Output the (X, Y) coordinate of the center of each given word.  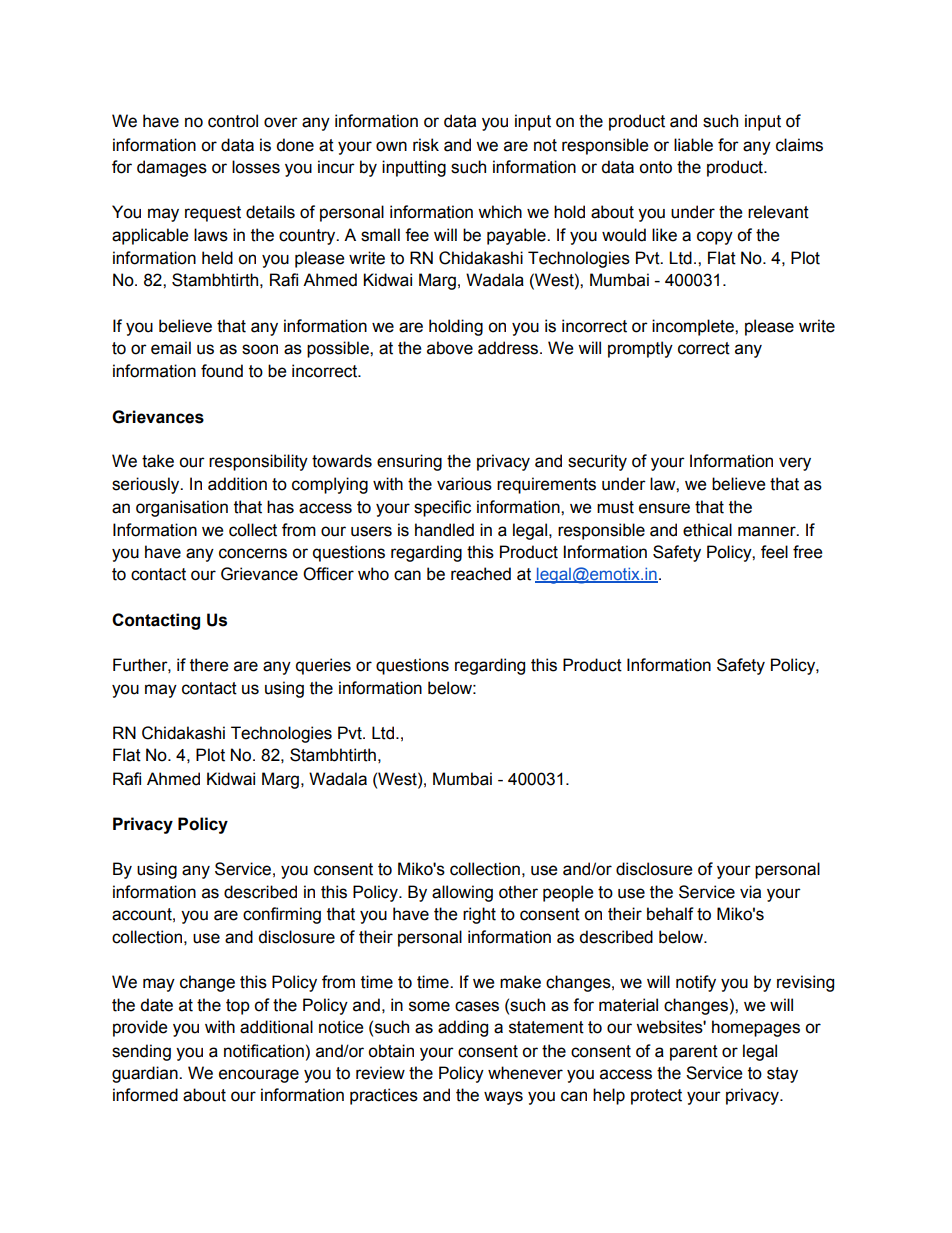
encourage (259, 1076)
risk (426, 145)
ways (503, 1098)
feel (774, 552)
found (222, 371)
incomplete (694, 327)
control (233, 121)
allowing (462, 893)
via (750, 892)
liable (693, 145)
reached (481, 574)
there (209, 665)
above (450, 348)
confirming (282, 915)
